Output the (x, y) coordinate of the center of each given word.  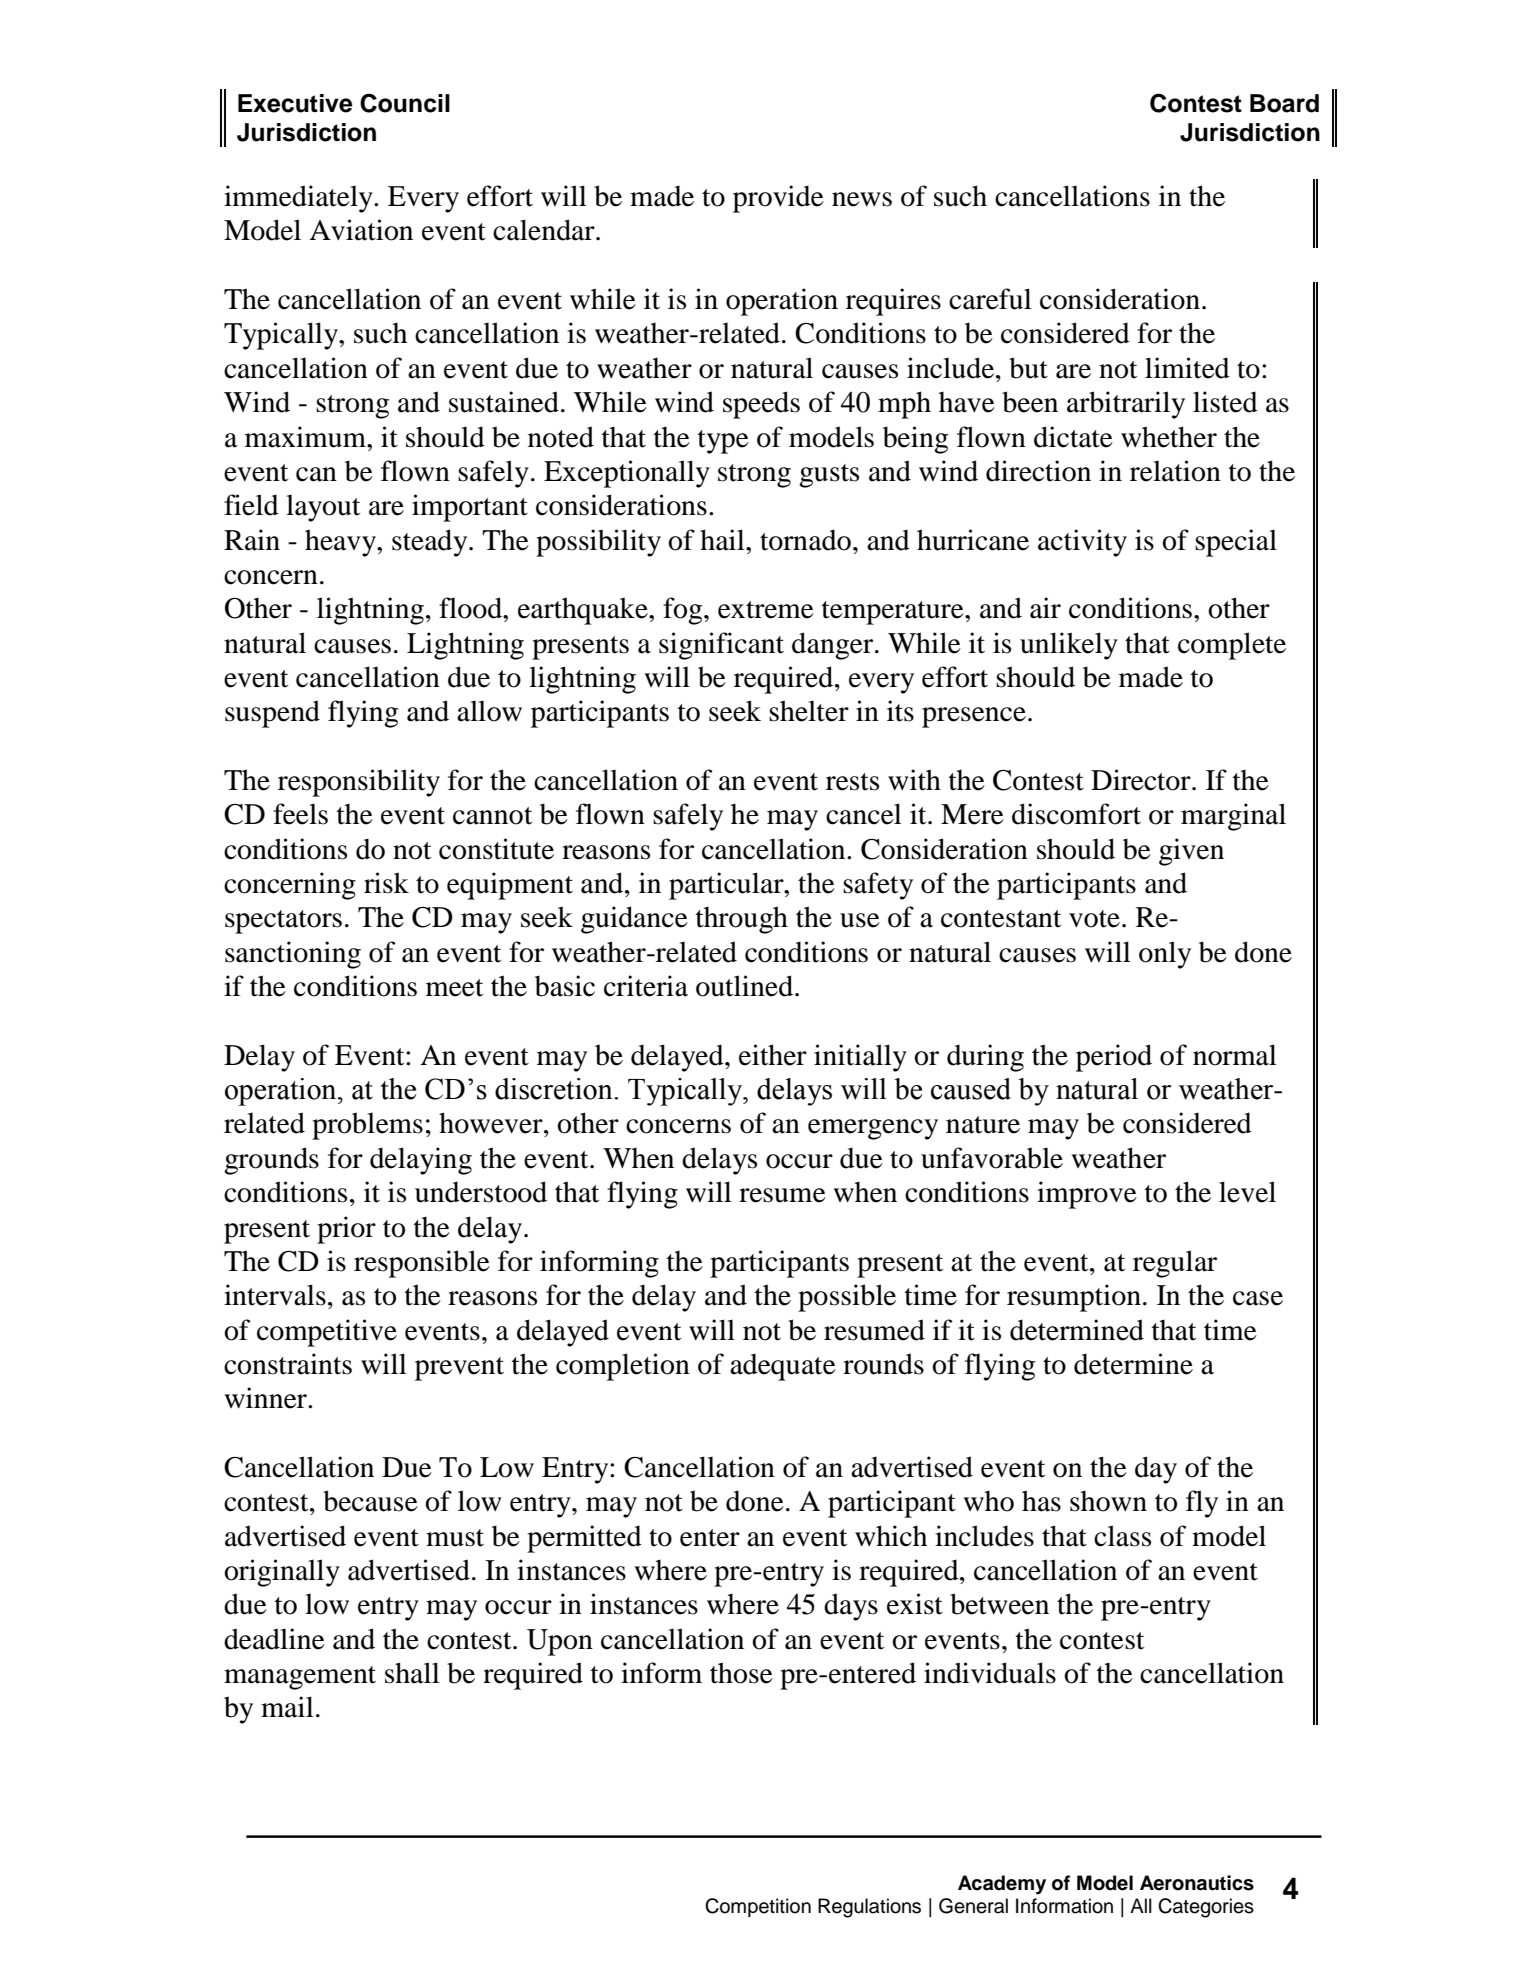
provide (778, 199)
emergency (873, 1129)
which (891, 1536)
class (1122, 1536)
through (742, 920)
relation (1175, 471)
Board (1284, 103)
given (1191, 852)
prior (346, 1230)
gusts (829, 476)
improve (1087, 1195)
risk (386, 883)
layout (323, 508)
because (370, 1501)
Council (405, 103)
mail (287, 1707)
